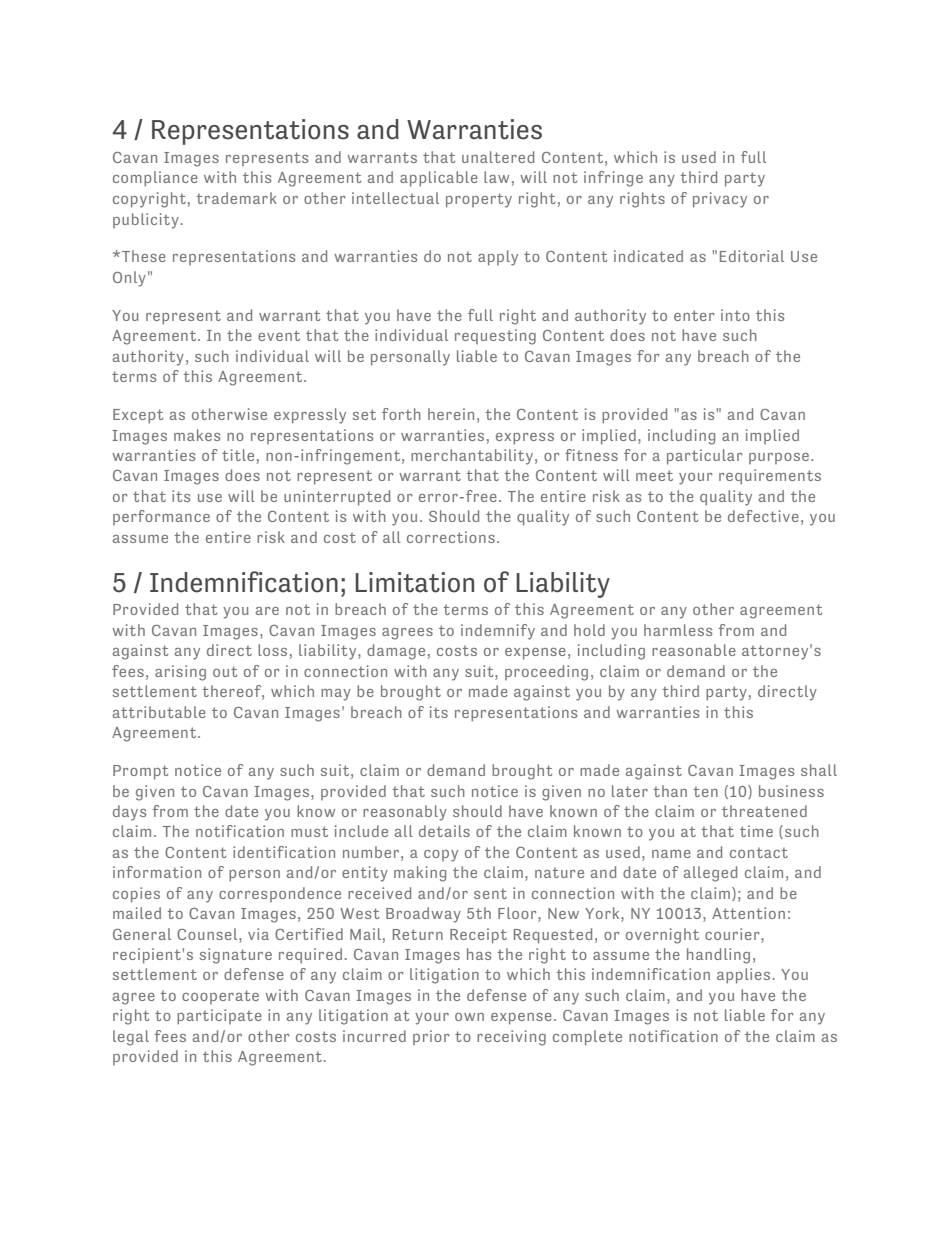  What do you see at coordinates (444, 831) in the screenshot?
I see `details` at bounding box center [444, 831].
